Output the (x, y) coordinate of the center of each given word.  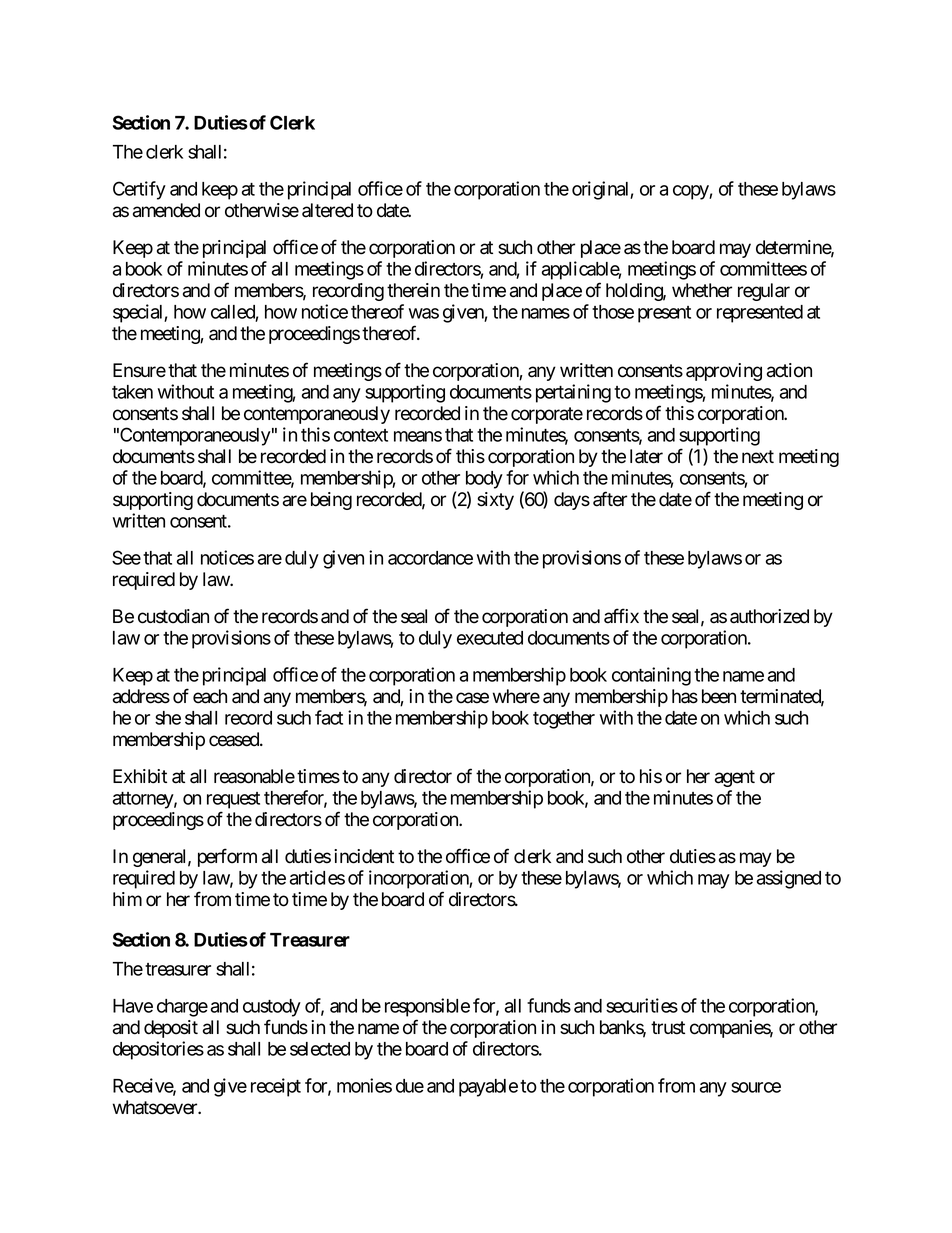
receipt (276, 1087)
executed (490, 638)
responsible (427, 1007)
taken (132, 392)
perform (227, 857)
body (484, 480)
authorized (769, 616)
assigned (789, 879)
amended (166, 210)
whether (702, 290)
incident (364, 856)
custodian (173, 616)
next (758, 457)
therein (413, 290)
